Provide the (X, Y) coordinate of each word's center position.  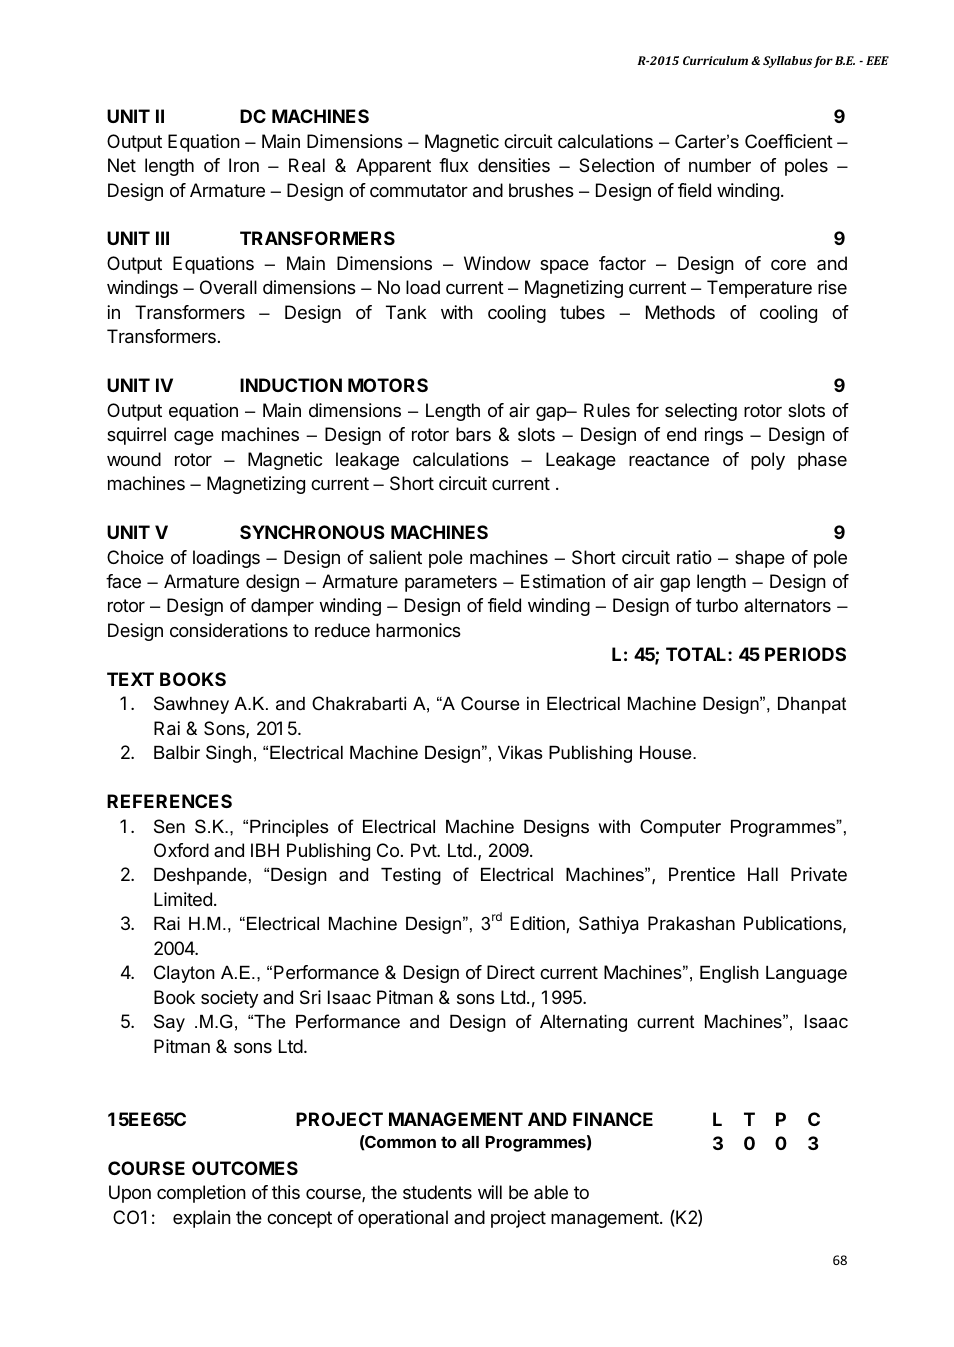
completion (201, 1194)
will (490, 1192)
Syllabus (787, 62)
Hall (763, 874)
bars (473, 434)
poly (768, 461)
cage (194, 438)
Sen (169, 826)
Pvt (424, 850)
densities (514, 165)
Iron (244, 165)
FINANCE (613, 1119)
